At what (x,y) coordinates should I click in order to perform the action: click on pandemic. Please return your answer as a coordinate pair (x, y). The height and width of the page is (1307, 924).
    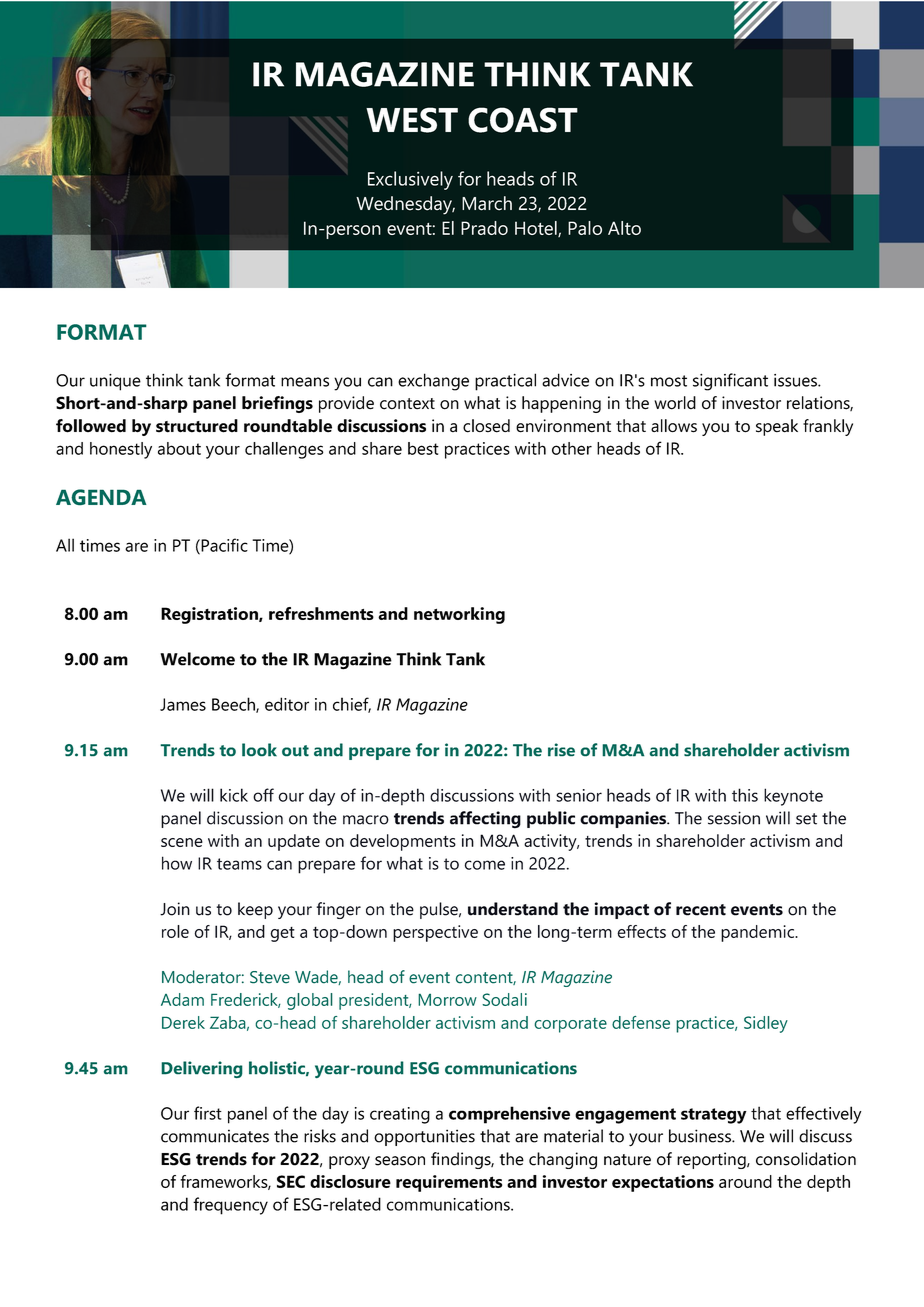
    Looking at the image, I should click on (759, 933).
